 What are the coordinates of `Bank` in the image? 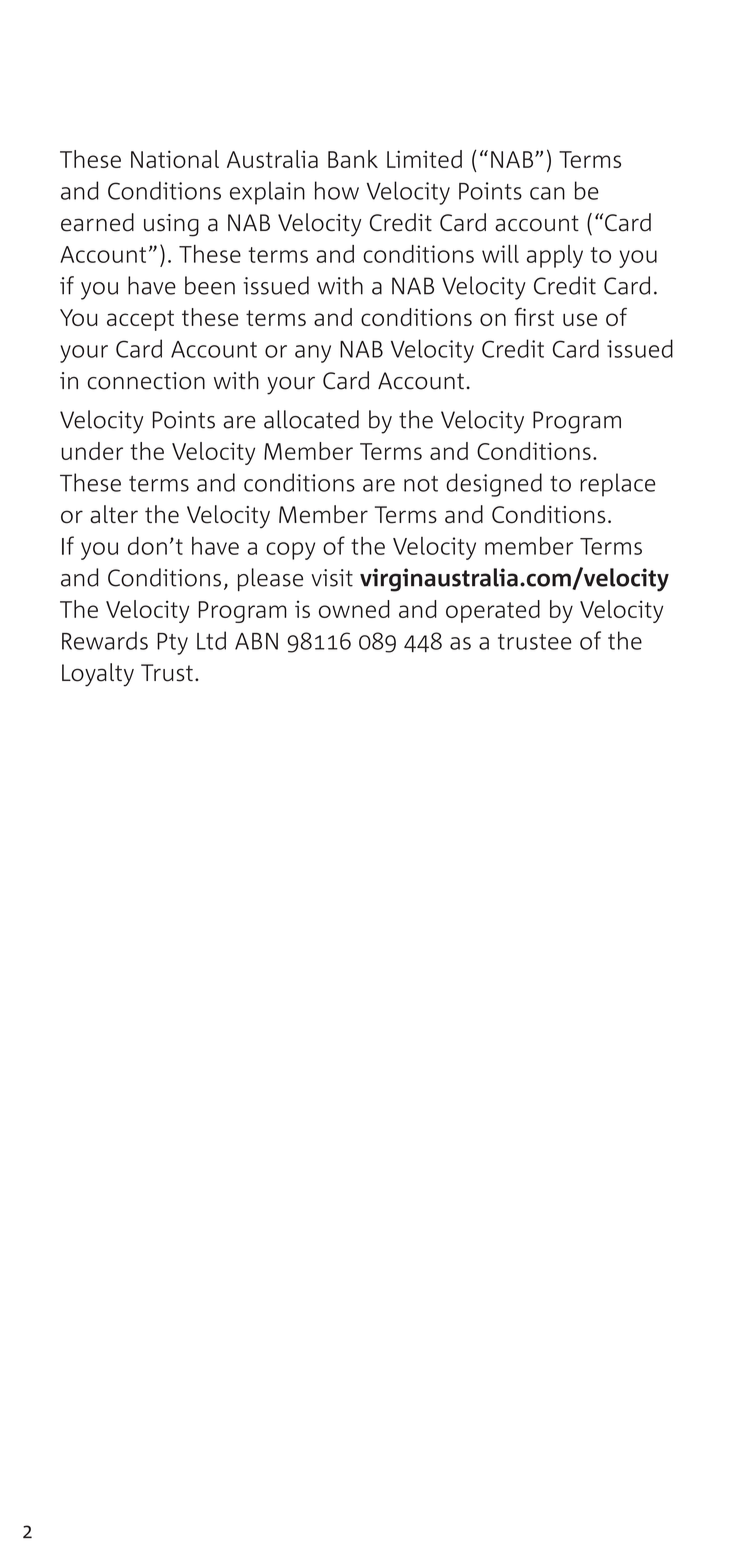 It's located at (353, 159).
